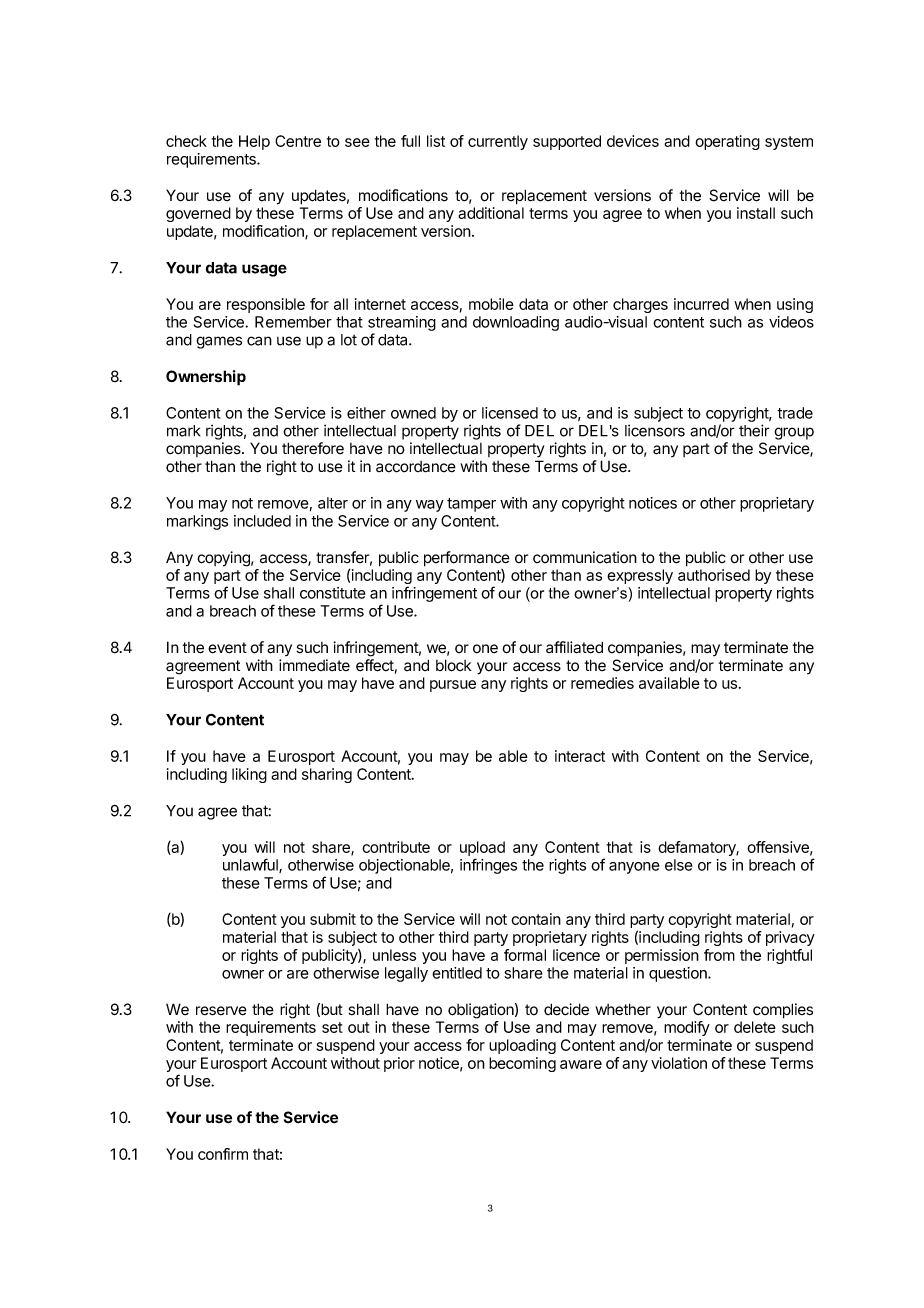 Image resolution: width=924 pixels, height=1308 pixels. I want to click on becoming, so click(522, 1064).
